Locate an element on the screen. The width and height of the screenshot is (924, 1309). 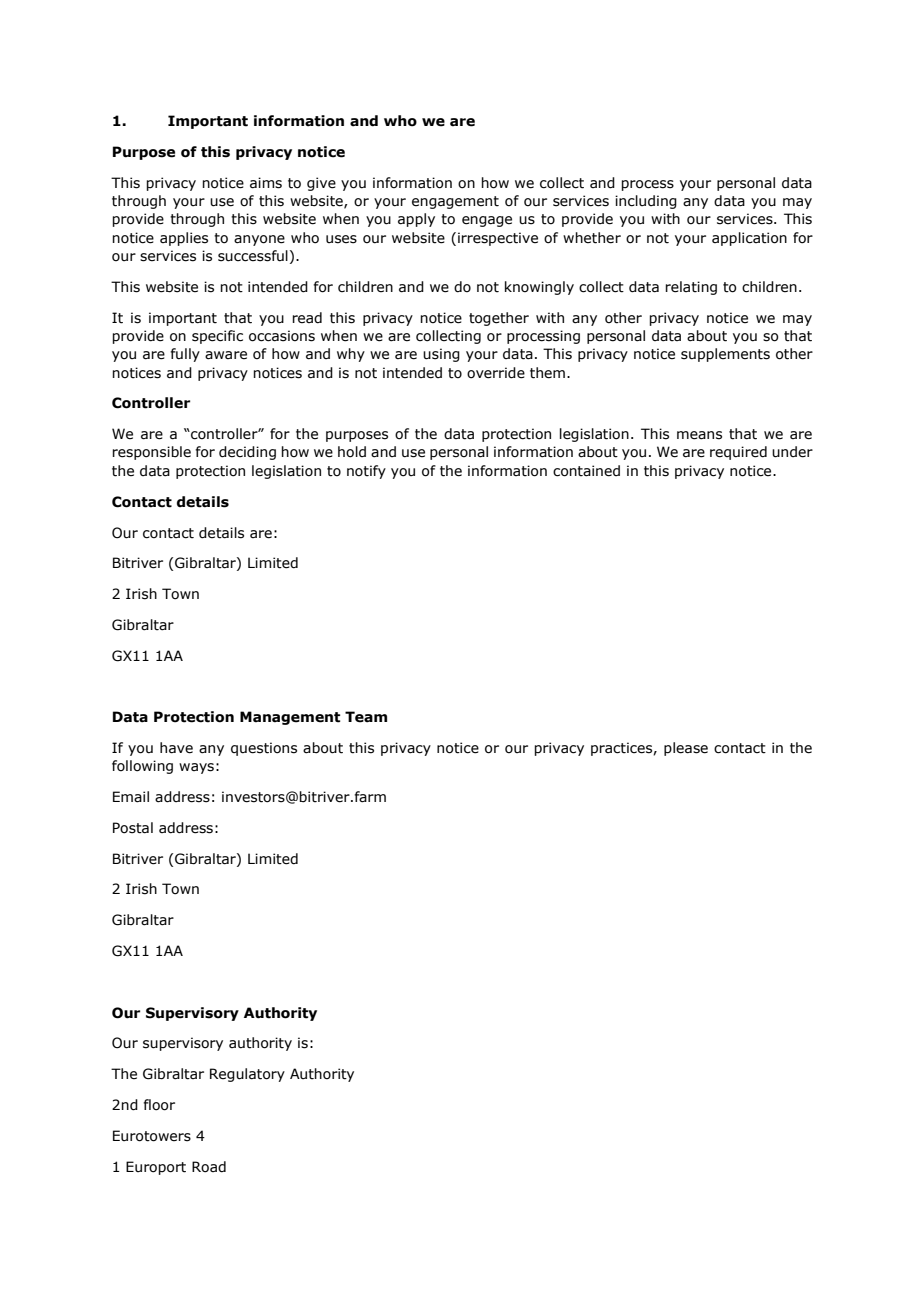
please is located at coordinates (686, 749).
